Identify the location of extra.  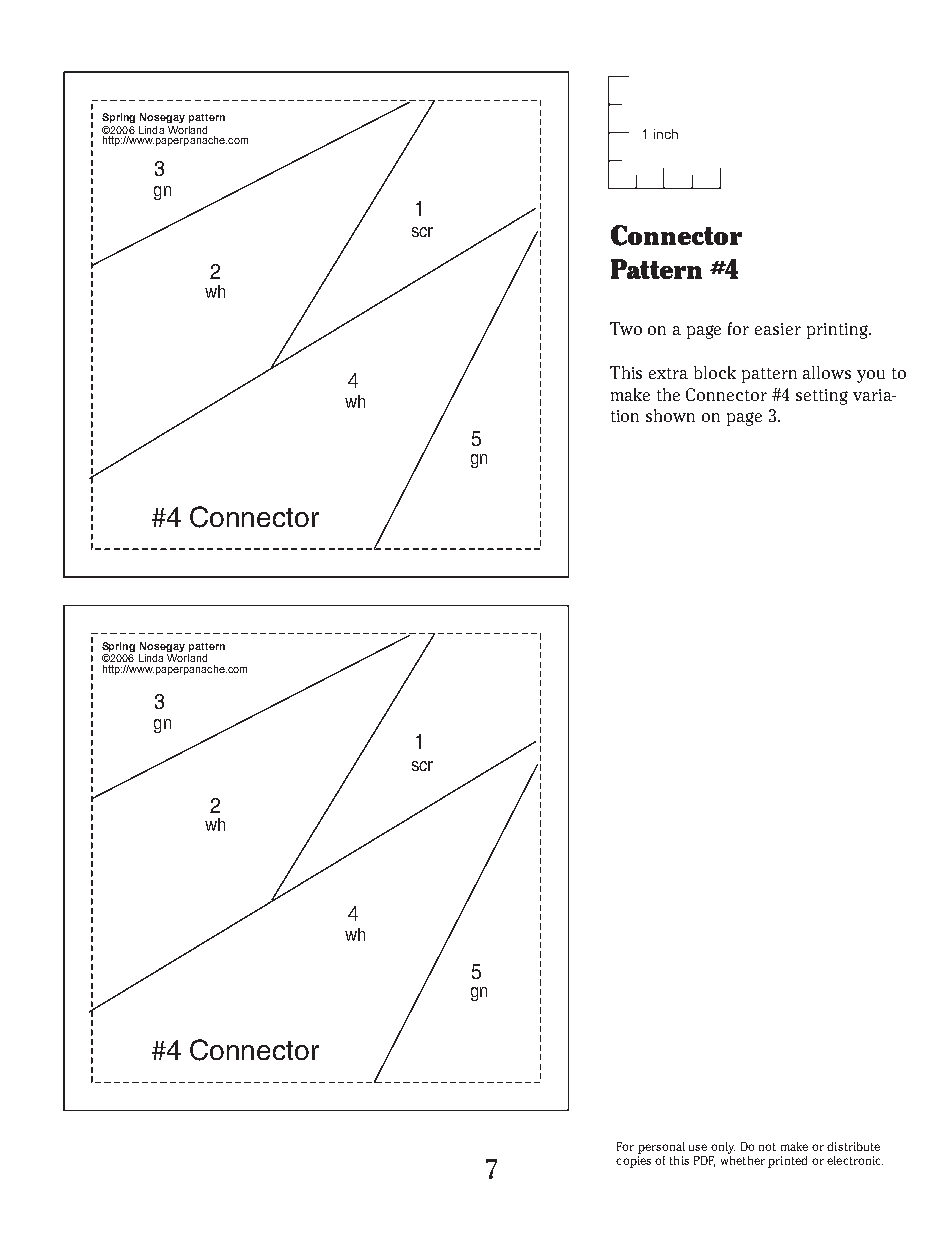
(668, 373).
